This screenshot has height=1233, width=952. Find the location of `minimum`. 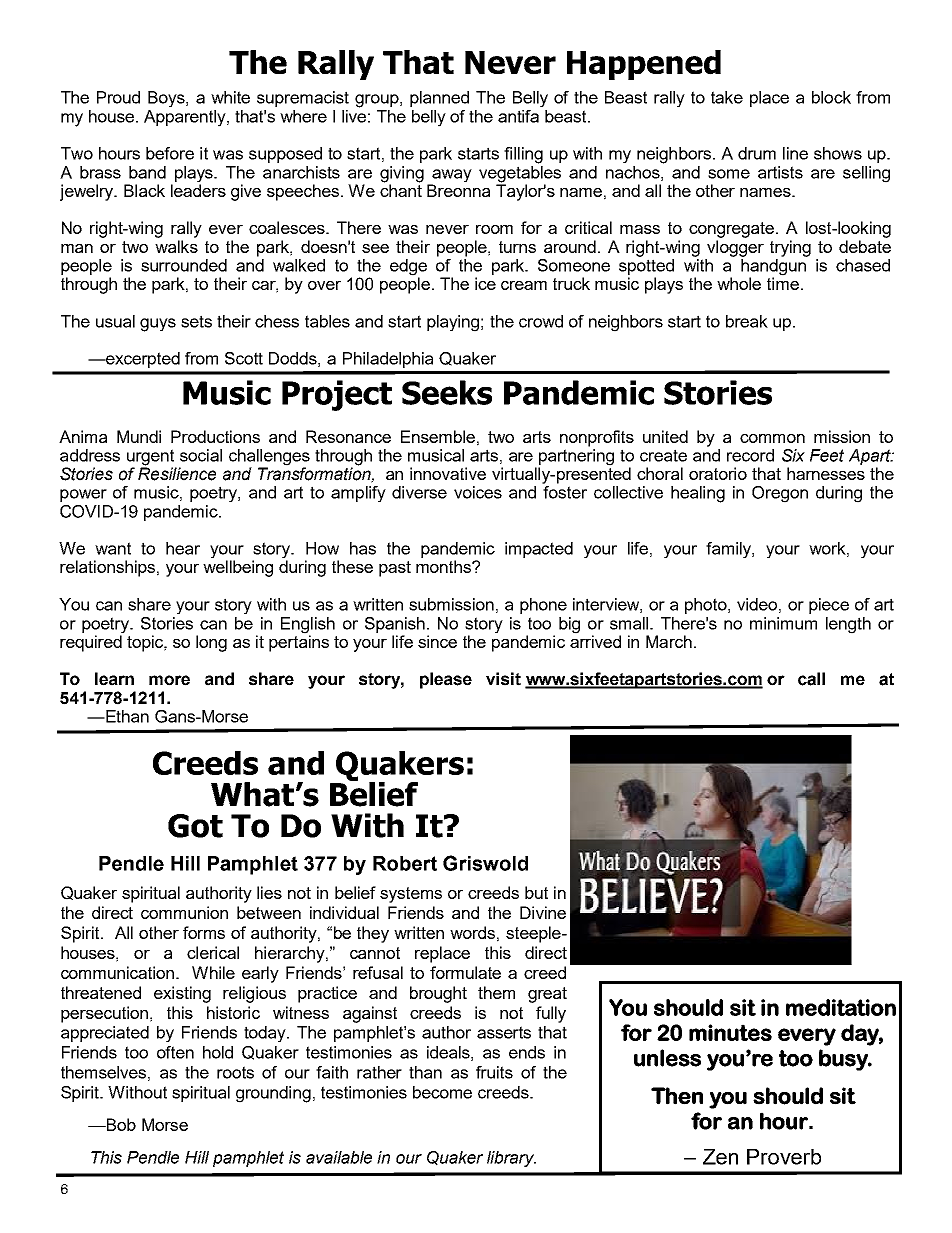

minimum is located at coordinates (783, 623).
